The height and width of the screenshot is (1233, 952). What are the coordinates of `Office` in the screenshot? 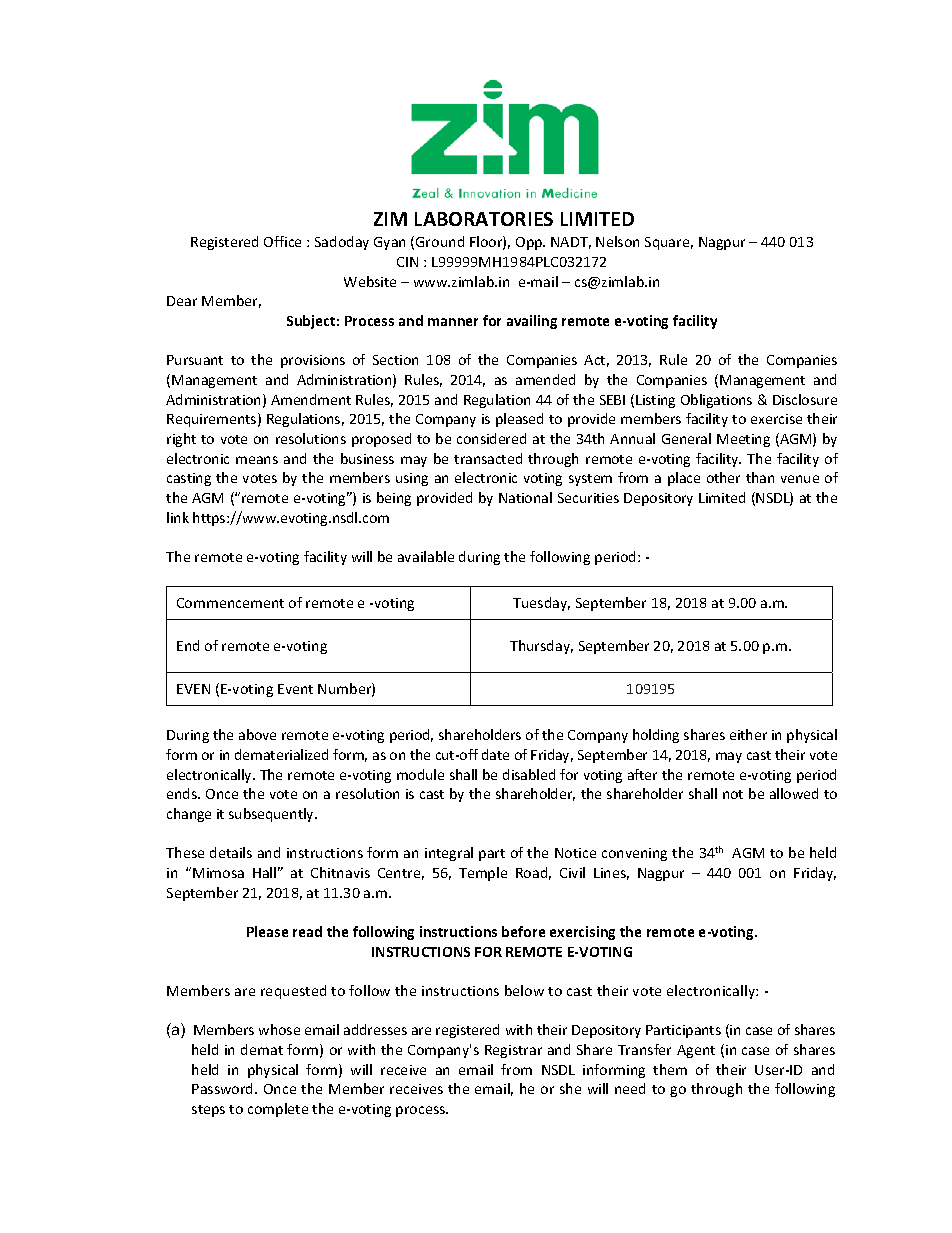 It's located at (282, 241).
